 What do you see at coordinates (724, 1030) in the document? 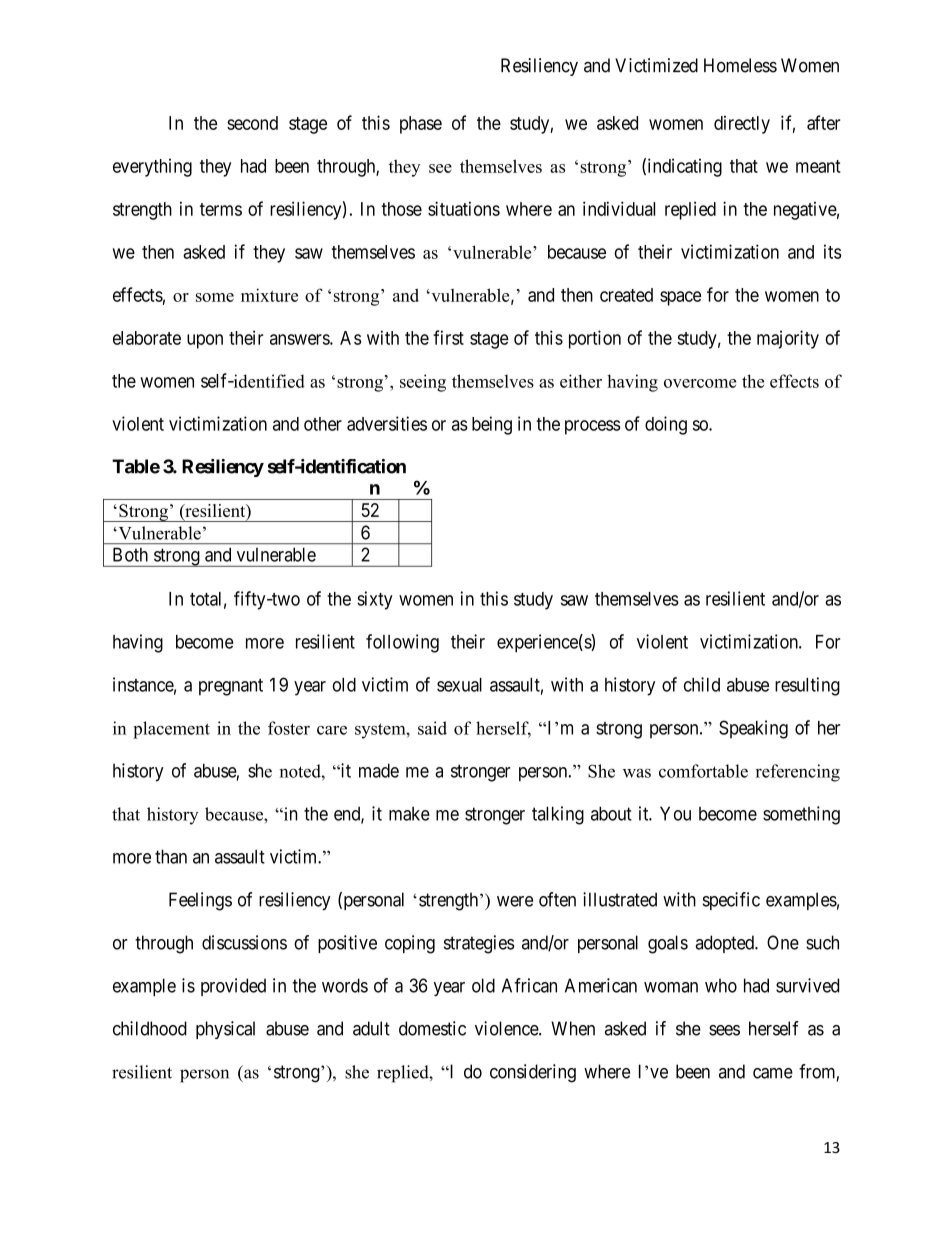
I see `sees` at bounding box center [724, 1030].
